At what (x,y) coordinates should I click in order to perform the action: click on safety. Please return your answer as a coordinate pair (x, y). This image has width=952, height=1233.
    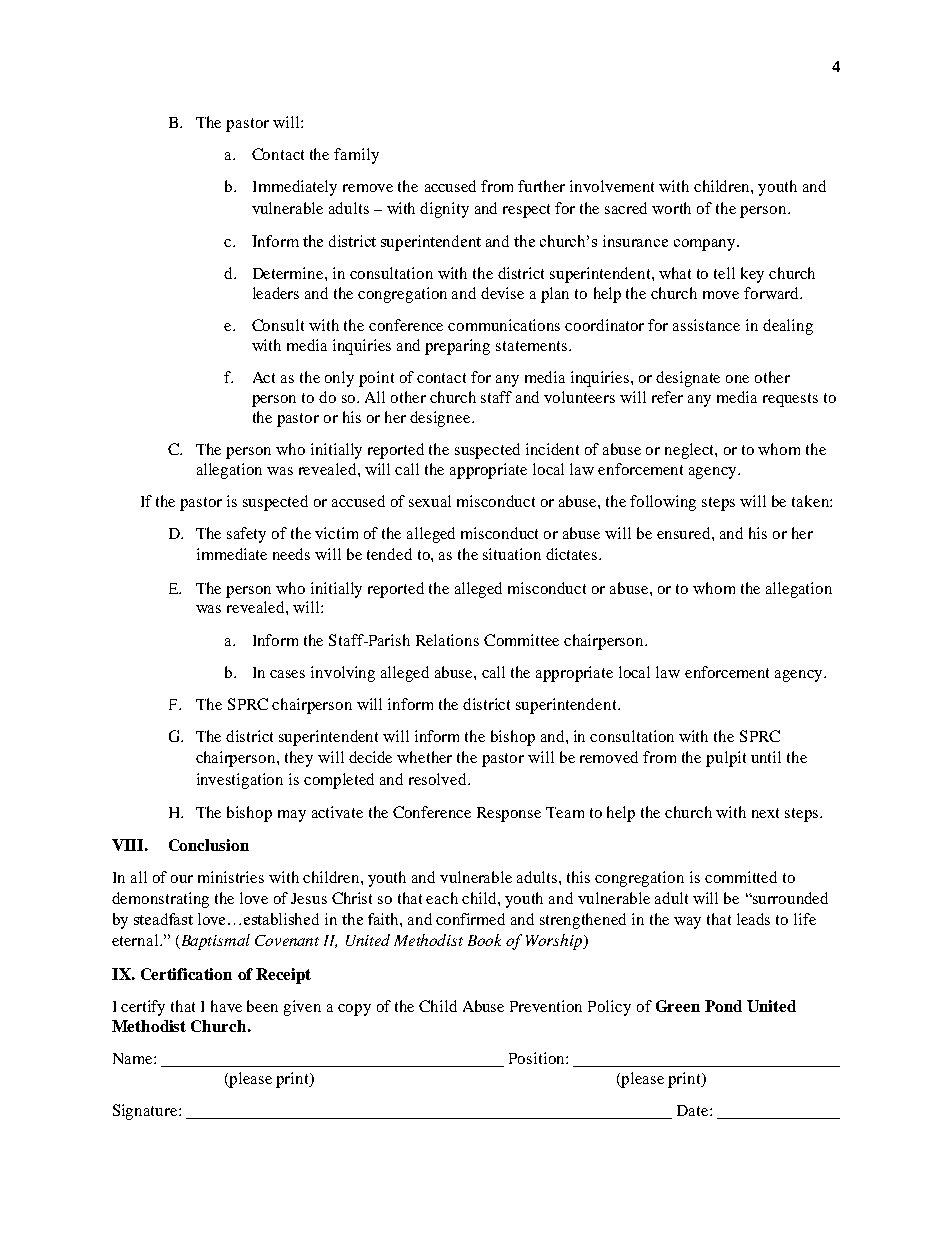
    Looking at the image, I should click on (246, 535).
